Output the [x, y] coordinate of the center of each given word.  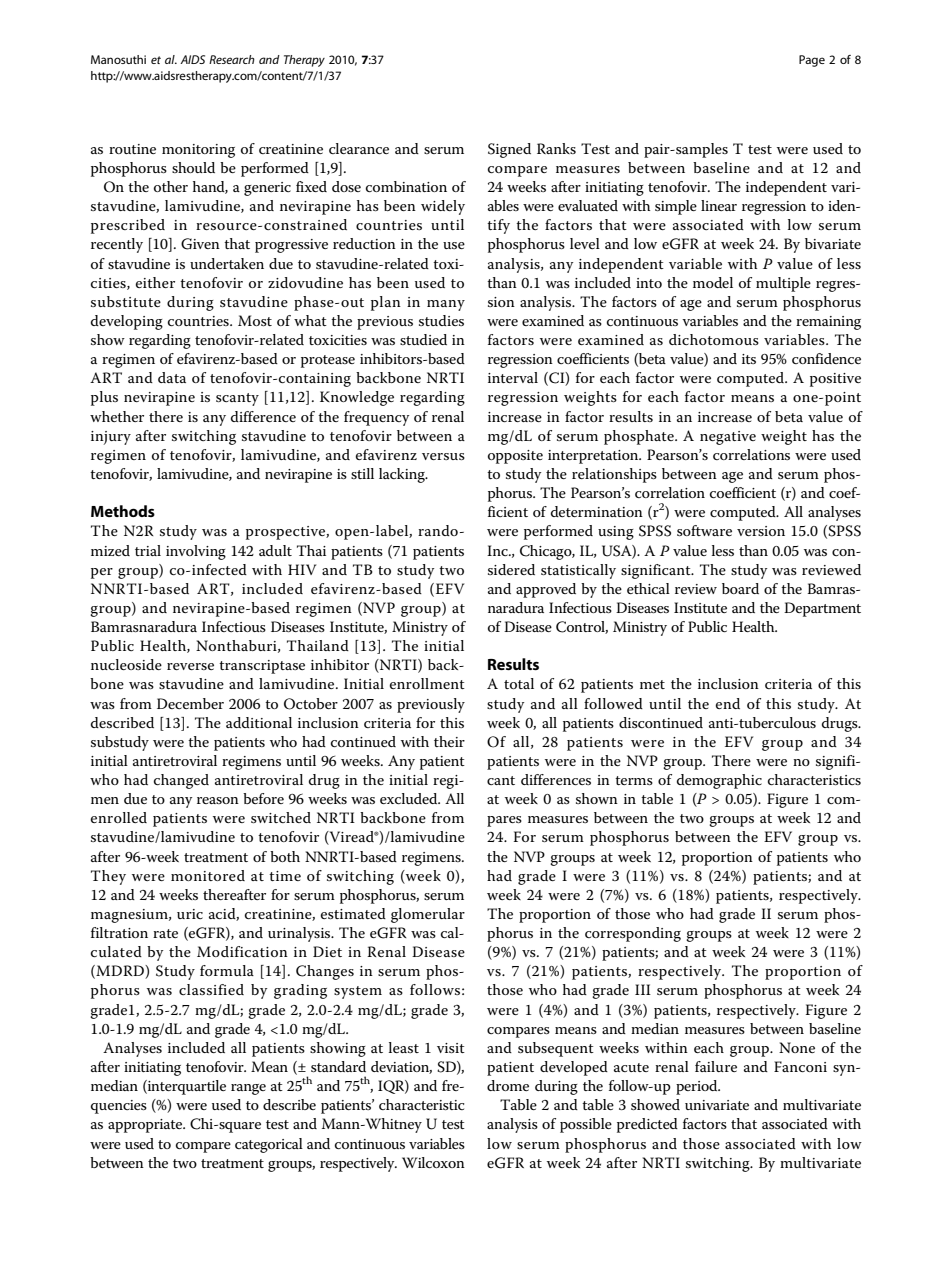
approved [546, 590]
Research [232, 59]
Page [812, 61]
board [740, 588]
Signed [509, 150]
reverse [190, 666]
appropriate [146, 1126]
